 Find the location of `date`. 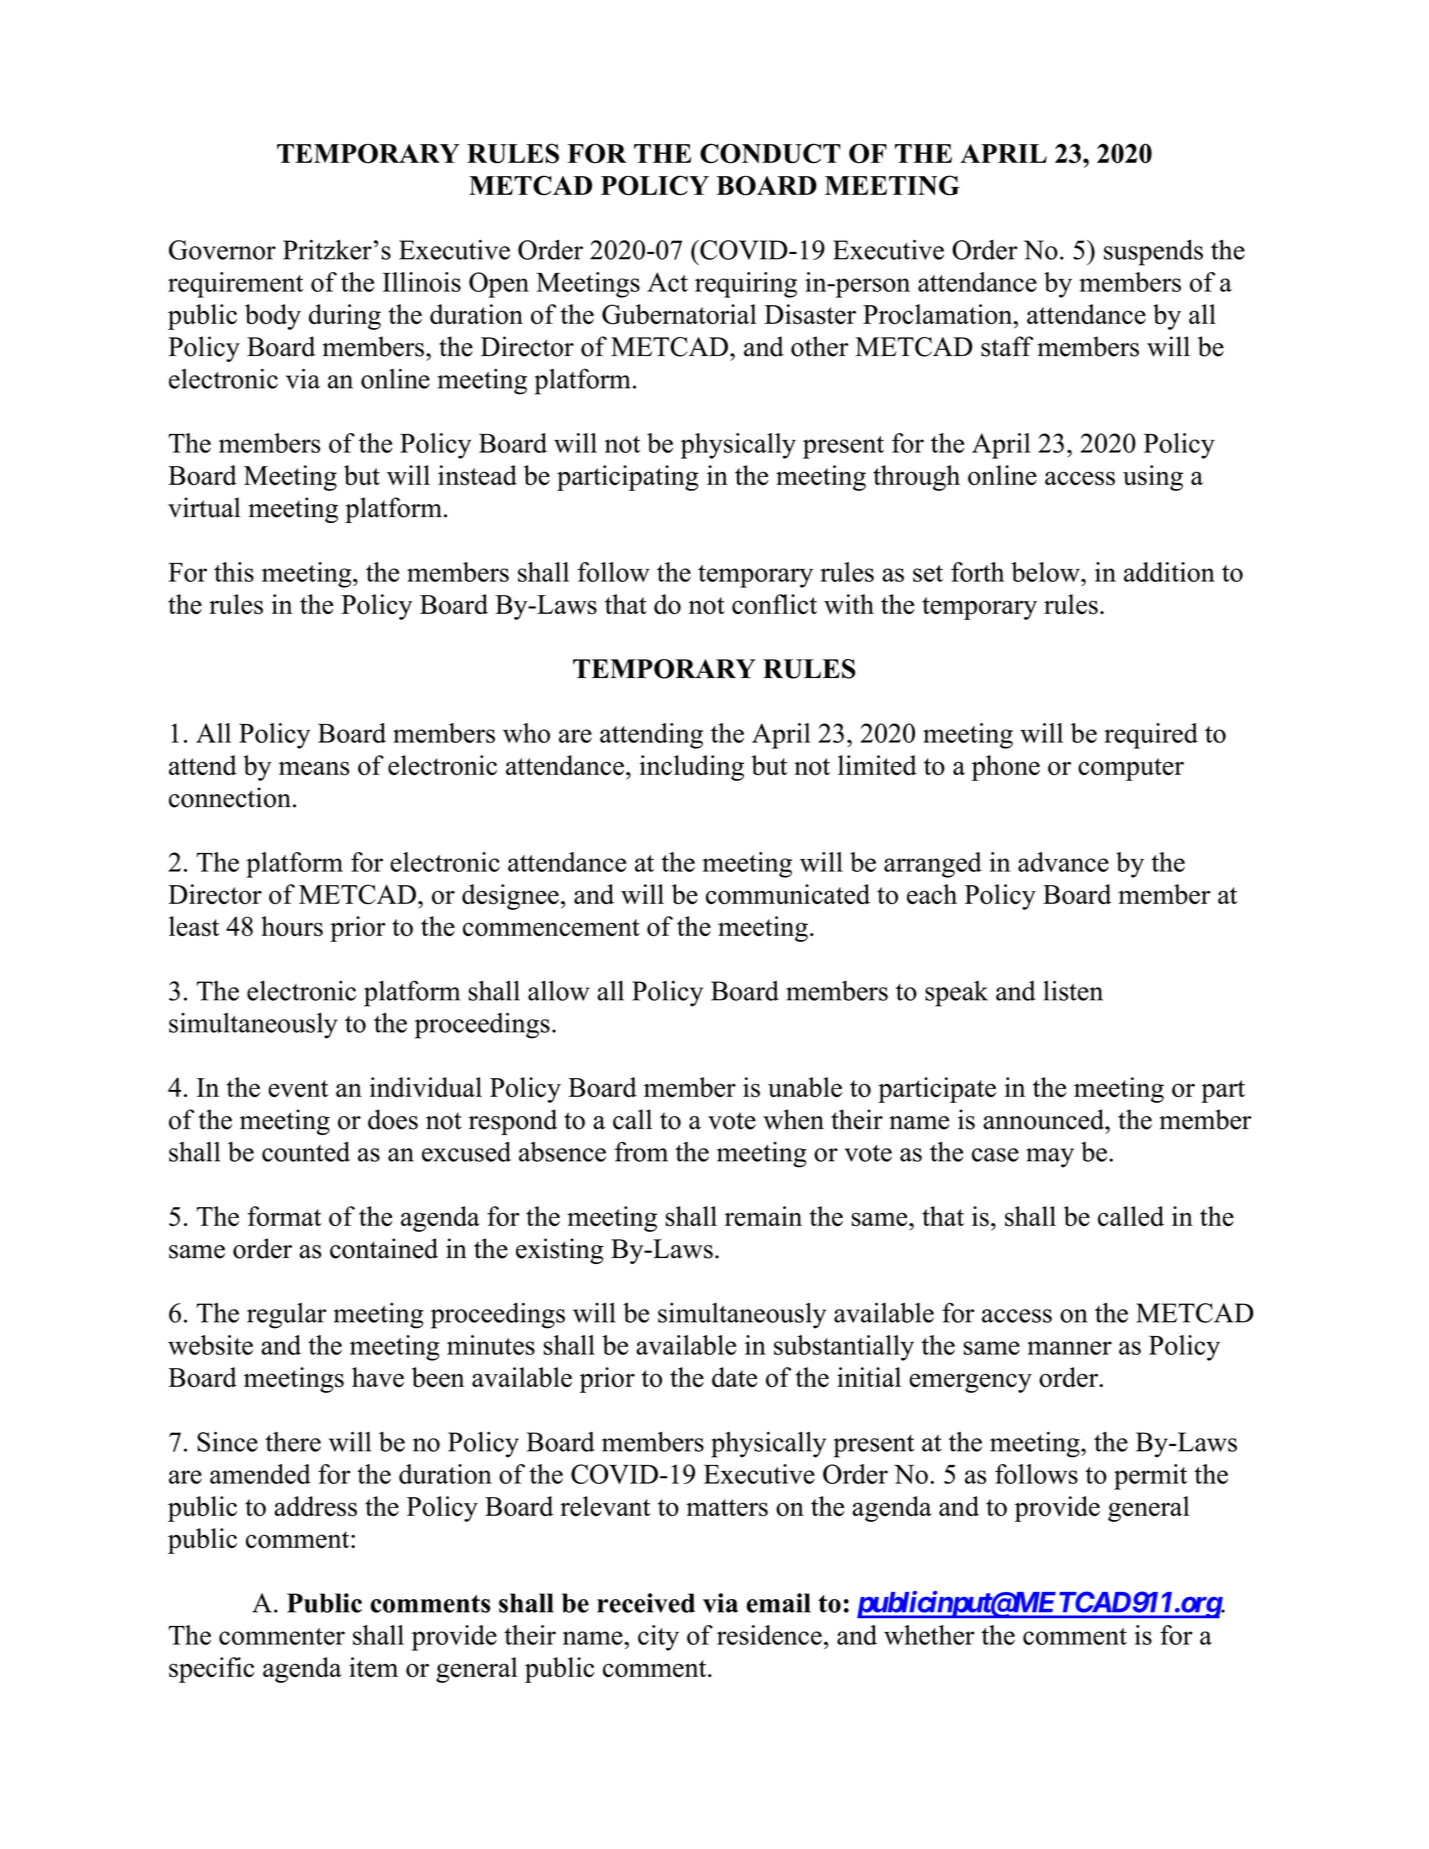

date is located at coordinates (734, 1377).
